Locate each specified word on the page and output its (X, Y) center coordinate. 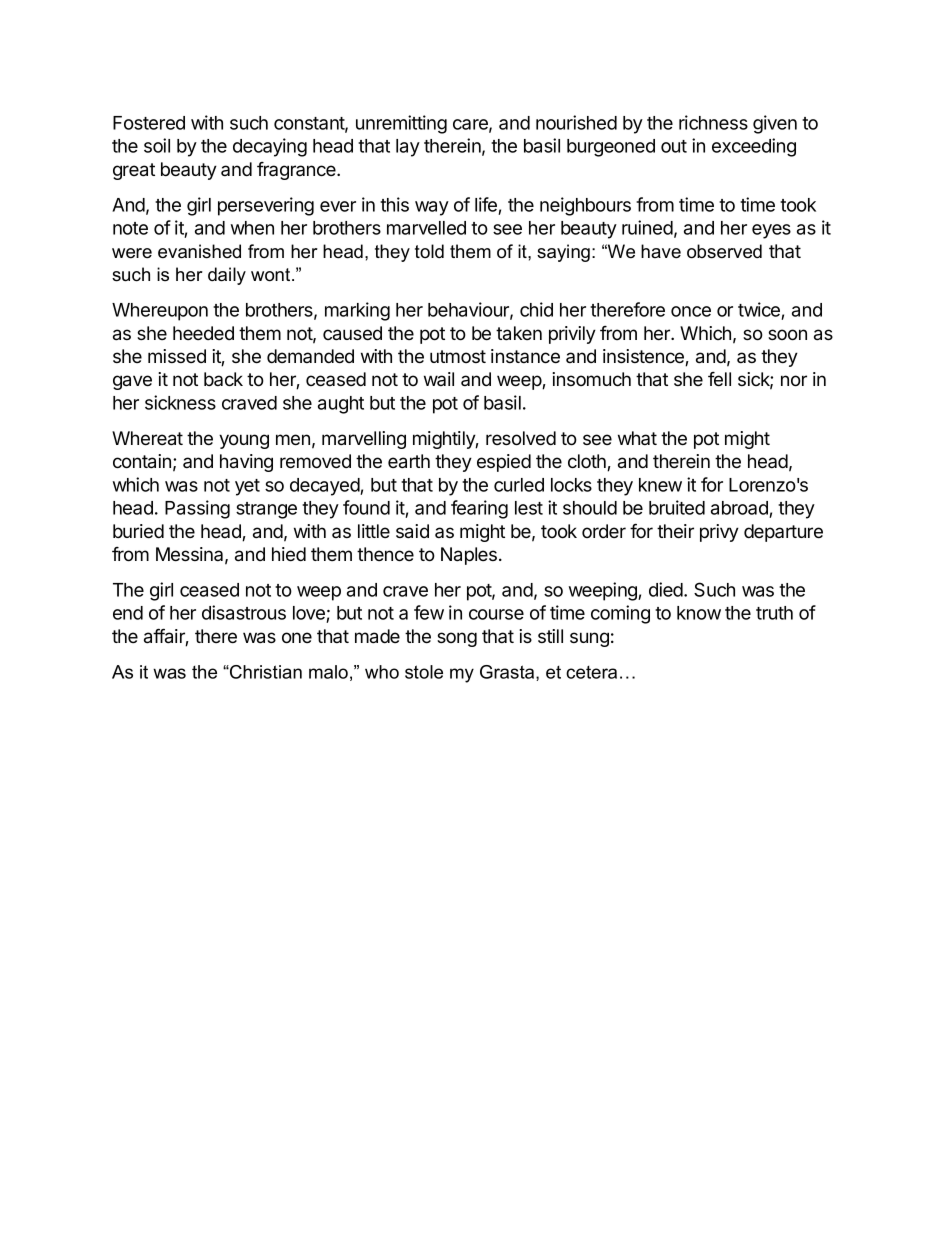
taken (519, 333)
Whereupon (160, 312)
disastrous (244, 612)
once (691, 311)
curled (519, 485)
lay (408, 148)
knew (660, 485)
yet (247, 487)
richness (713, 122)
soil (157, 145)
